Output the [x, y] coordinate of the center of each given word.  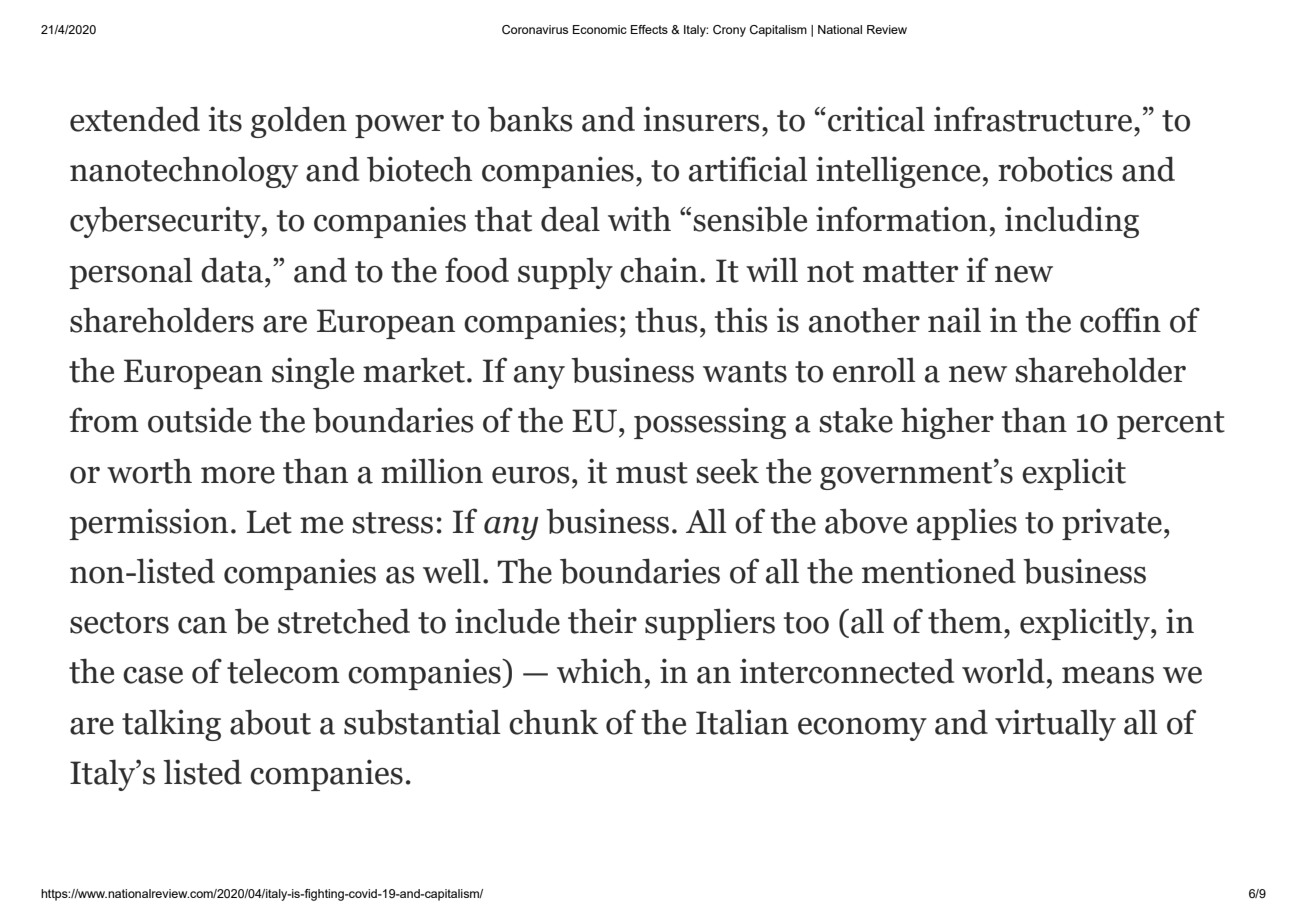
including [1072, 222]
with [639, 219]
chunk [553, 722]
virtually [1055, 725]
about [270, 722]
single [313, 373]
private [1112, 524]
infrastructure [1034, 119]
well [452, 571]
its [225, 119]
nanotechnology [184, 172]
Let [269, 522]
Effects [649, 29]
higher [947, 423]
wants [745, 372]
